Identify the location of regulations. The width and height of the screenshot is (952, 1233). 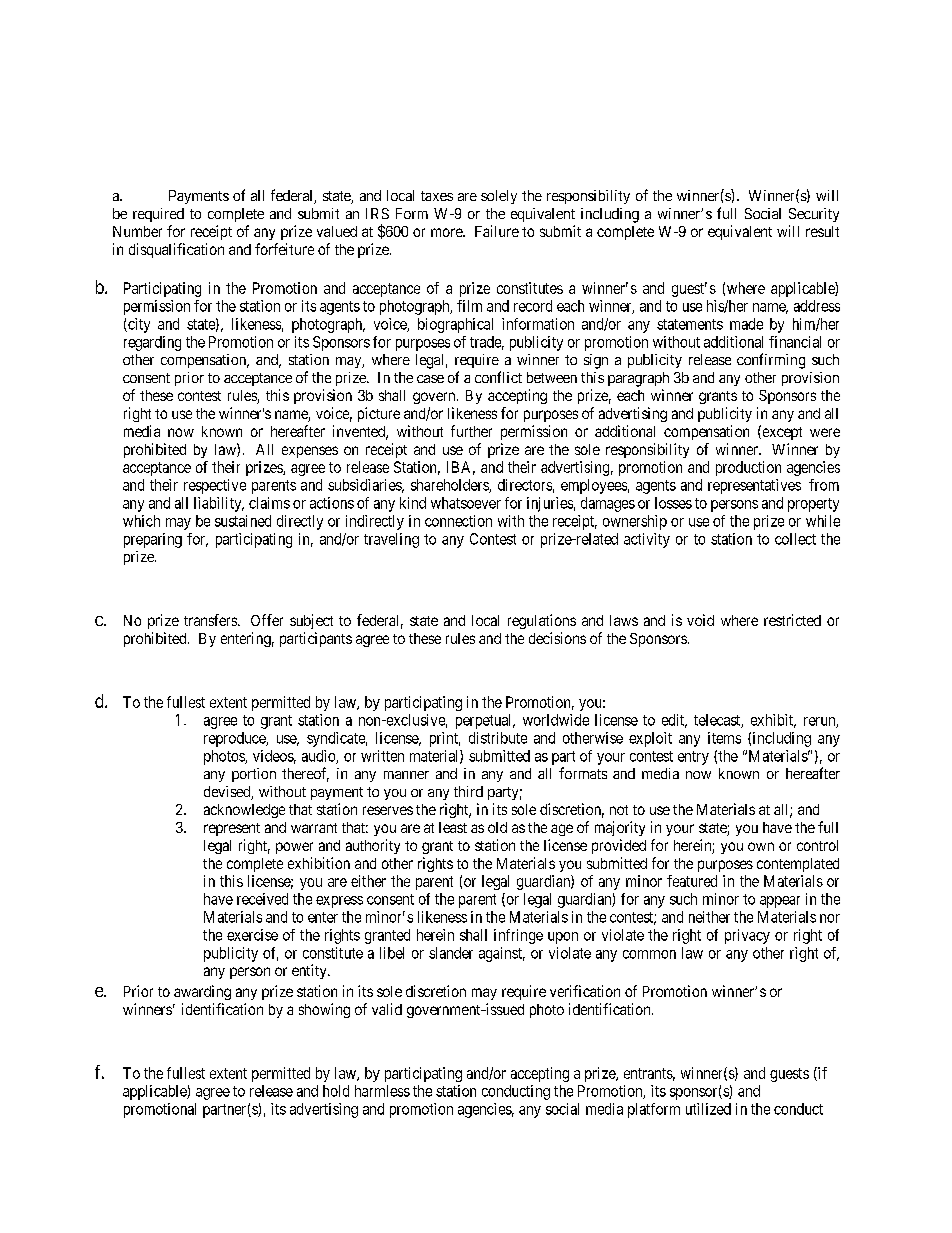
(542, 621).
